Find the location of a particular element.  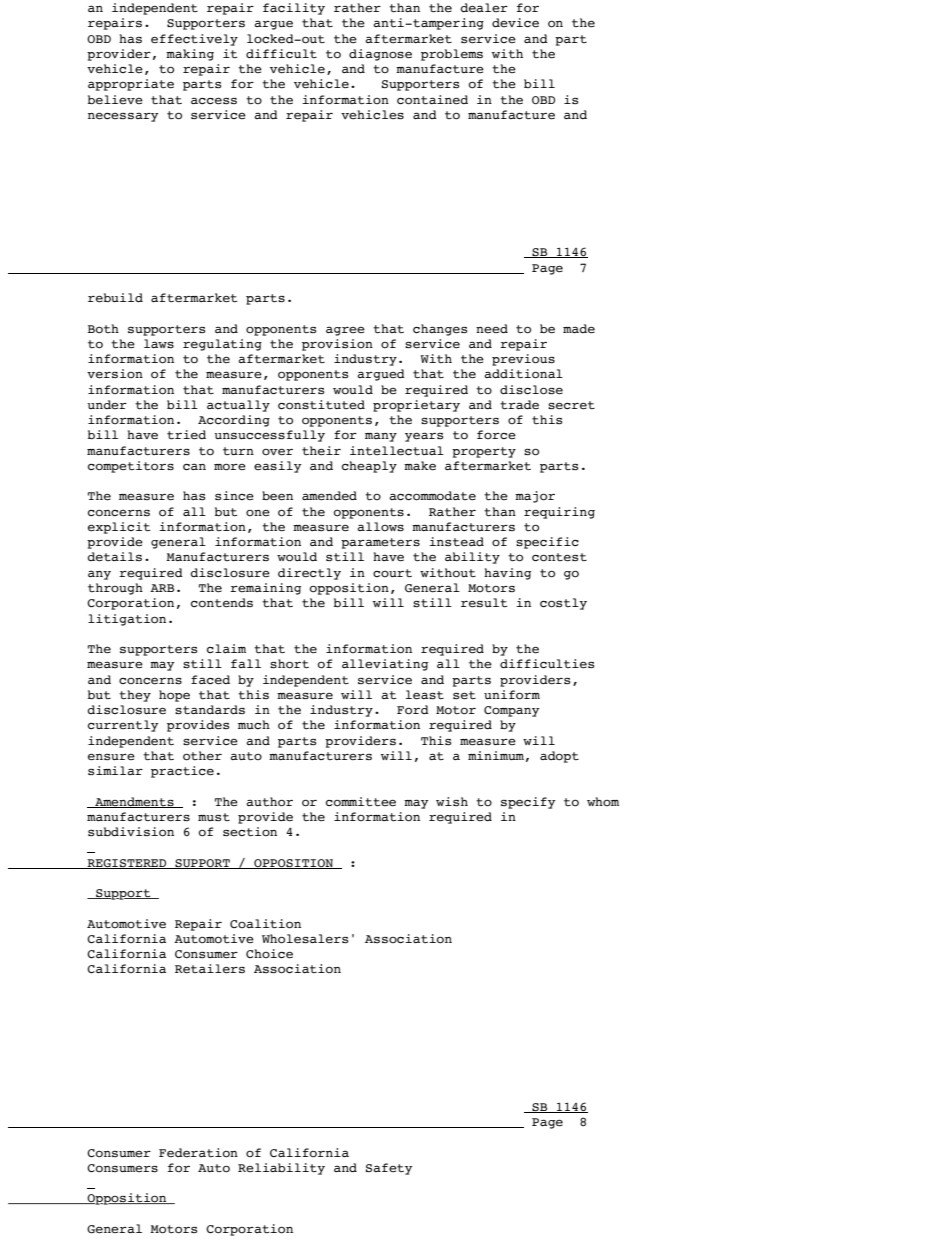

alleviating is located at coordinates (385, 665).
